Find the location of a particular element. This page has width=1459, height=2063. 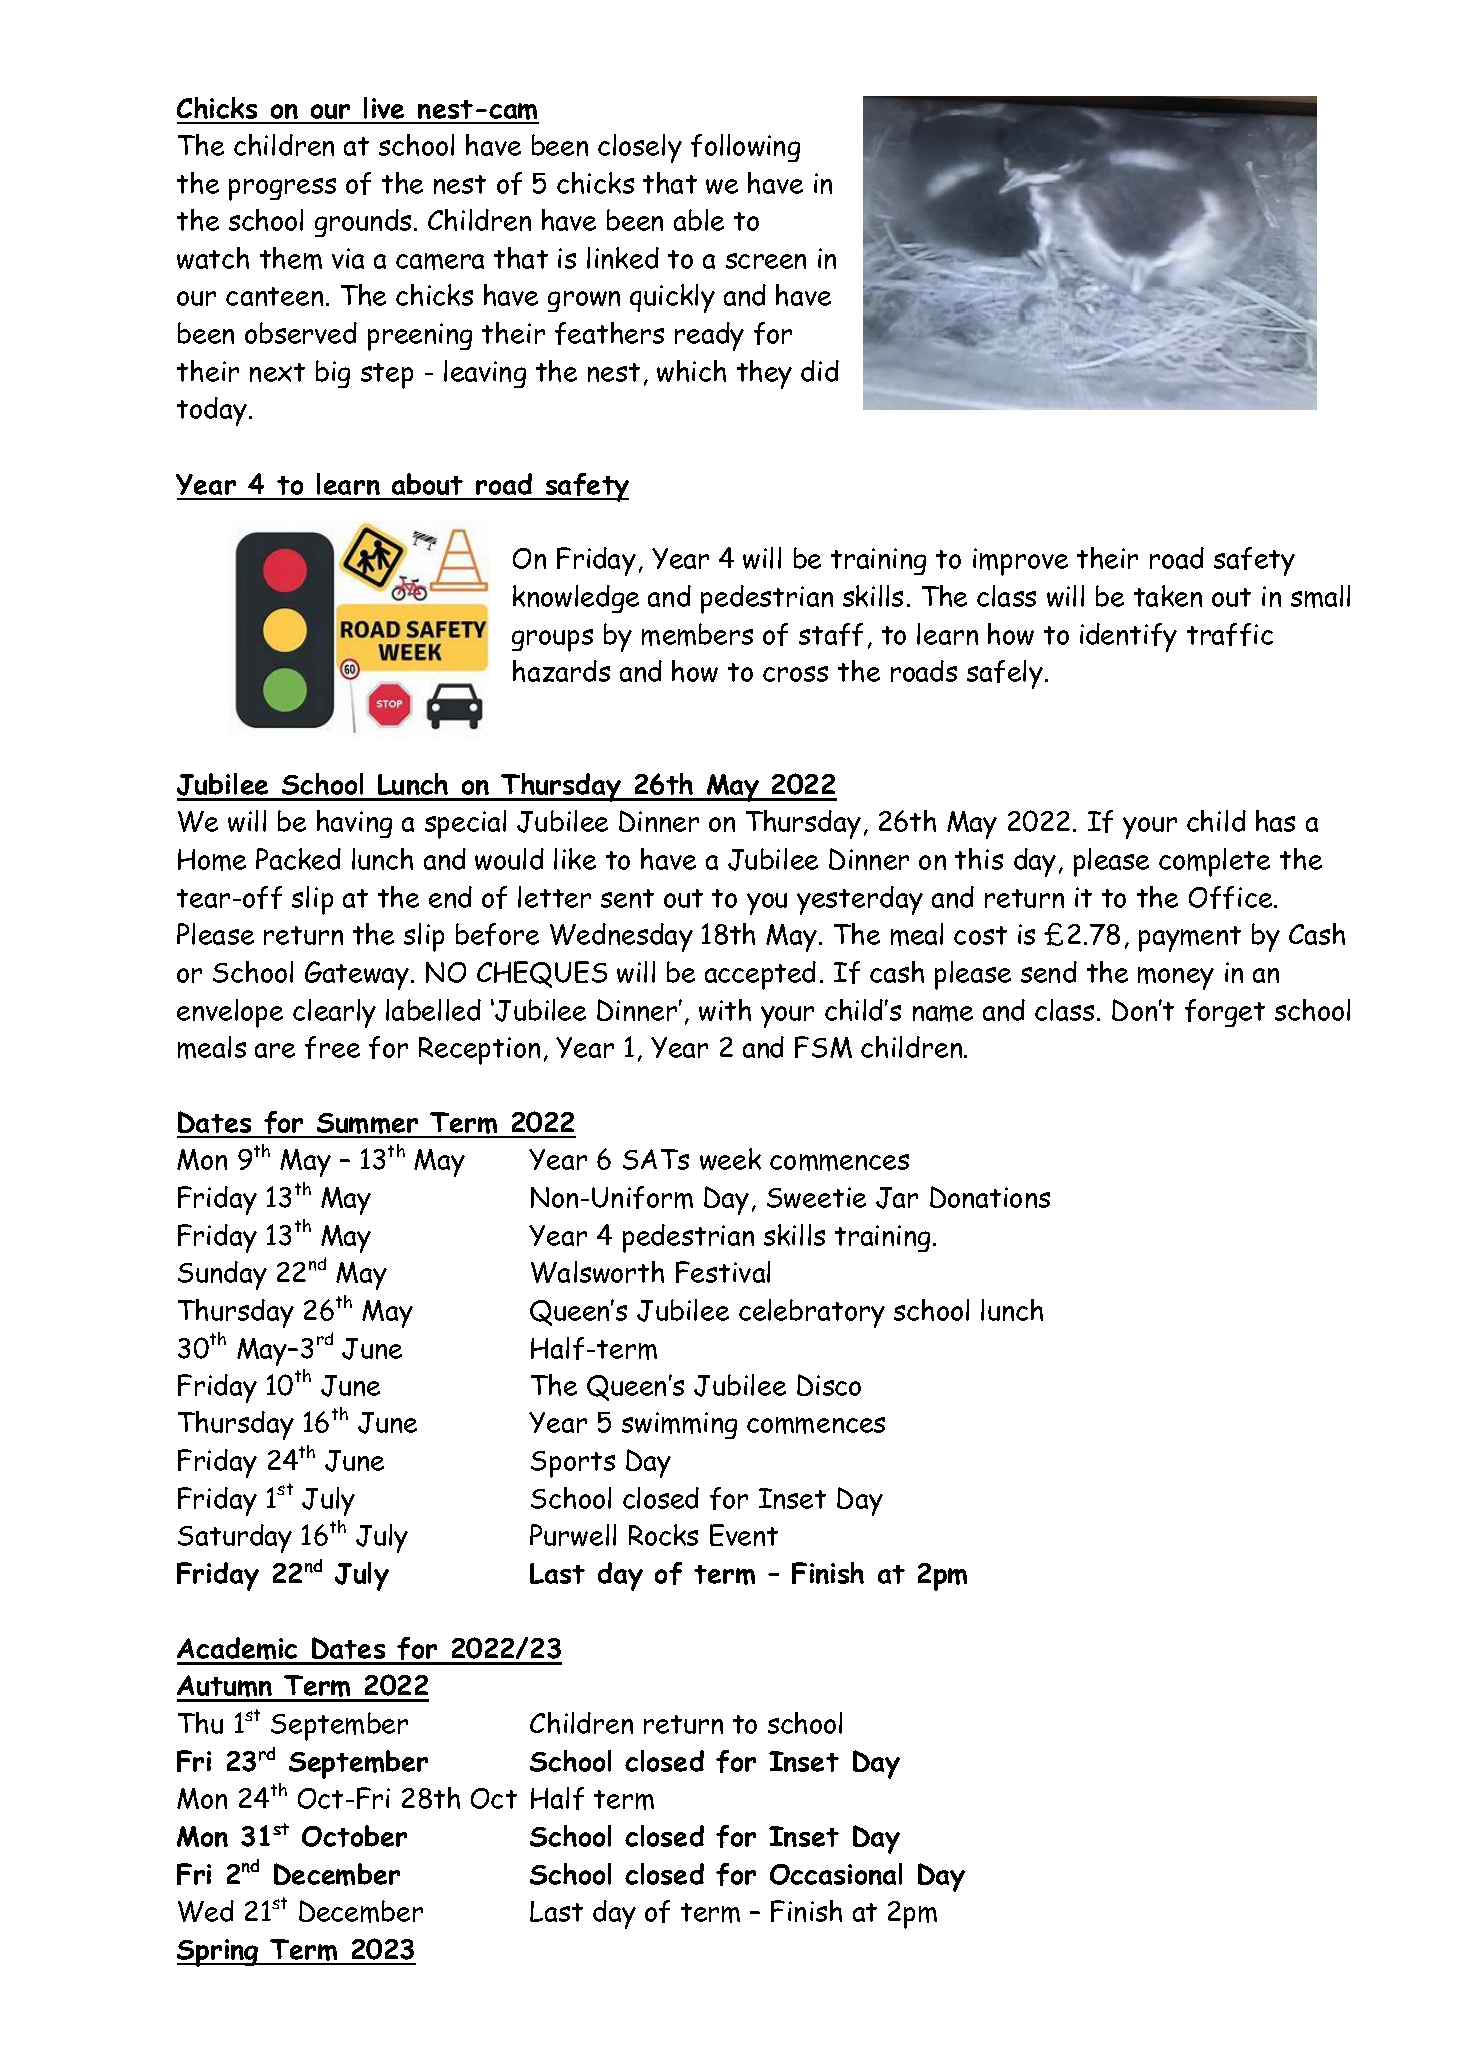

following is located at coordinates (745, 148).
